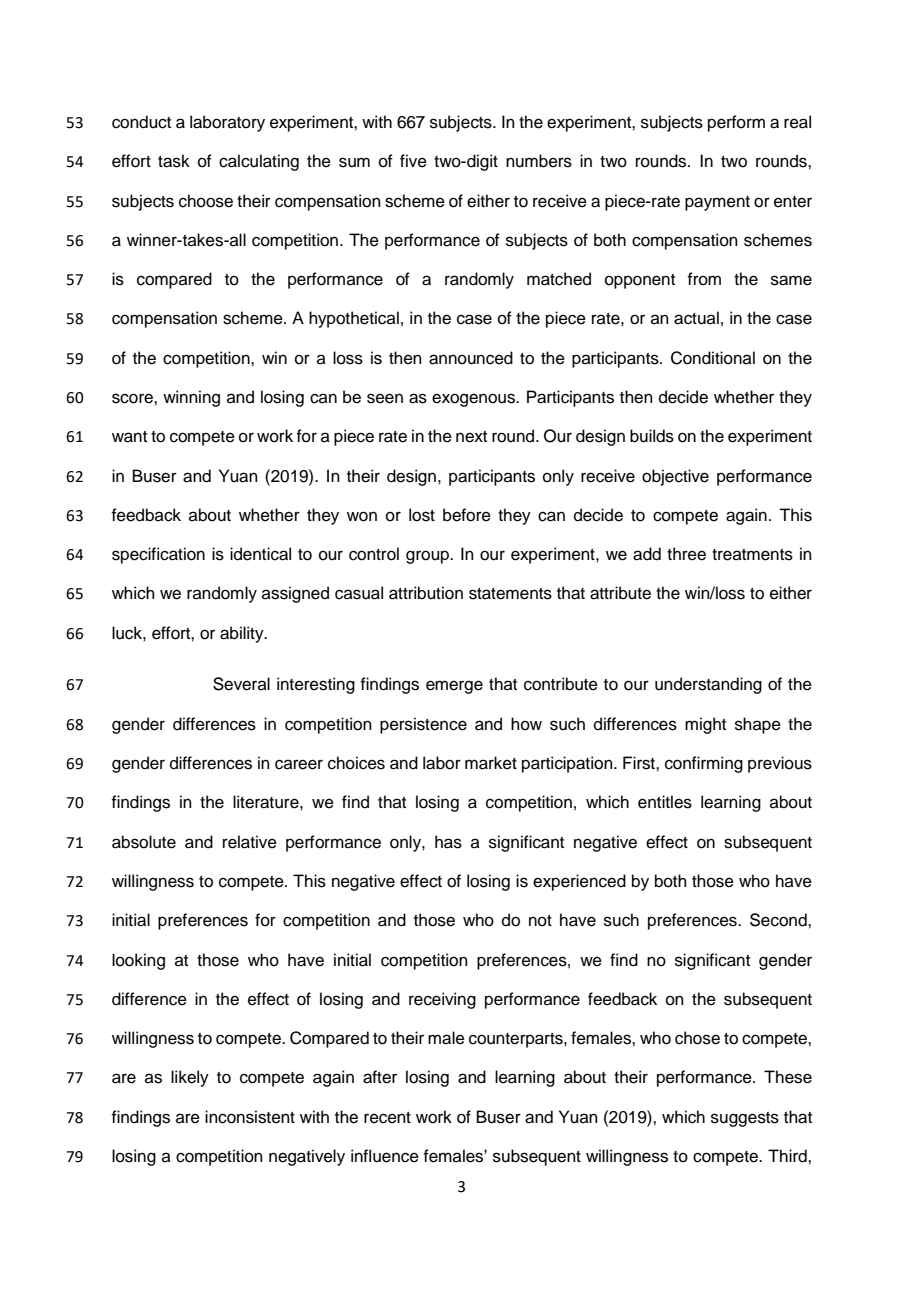 The height and width of the document is (1308, 924). What do you see at coordinates (387, 1118) in the document?
I see `recent` at bounding box center [387, 1118].
